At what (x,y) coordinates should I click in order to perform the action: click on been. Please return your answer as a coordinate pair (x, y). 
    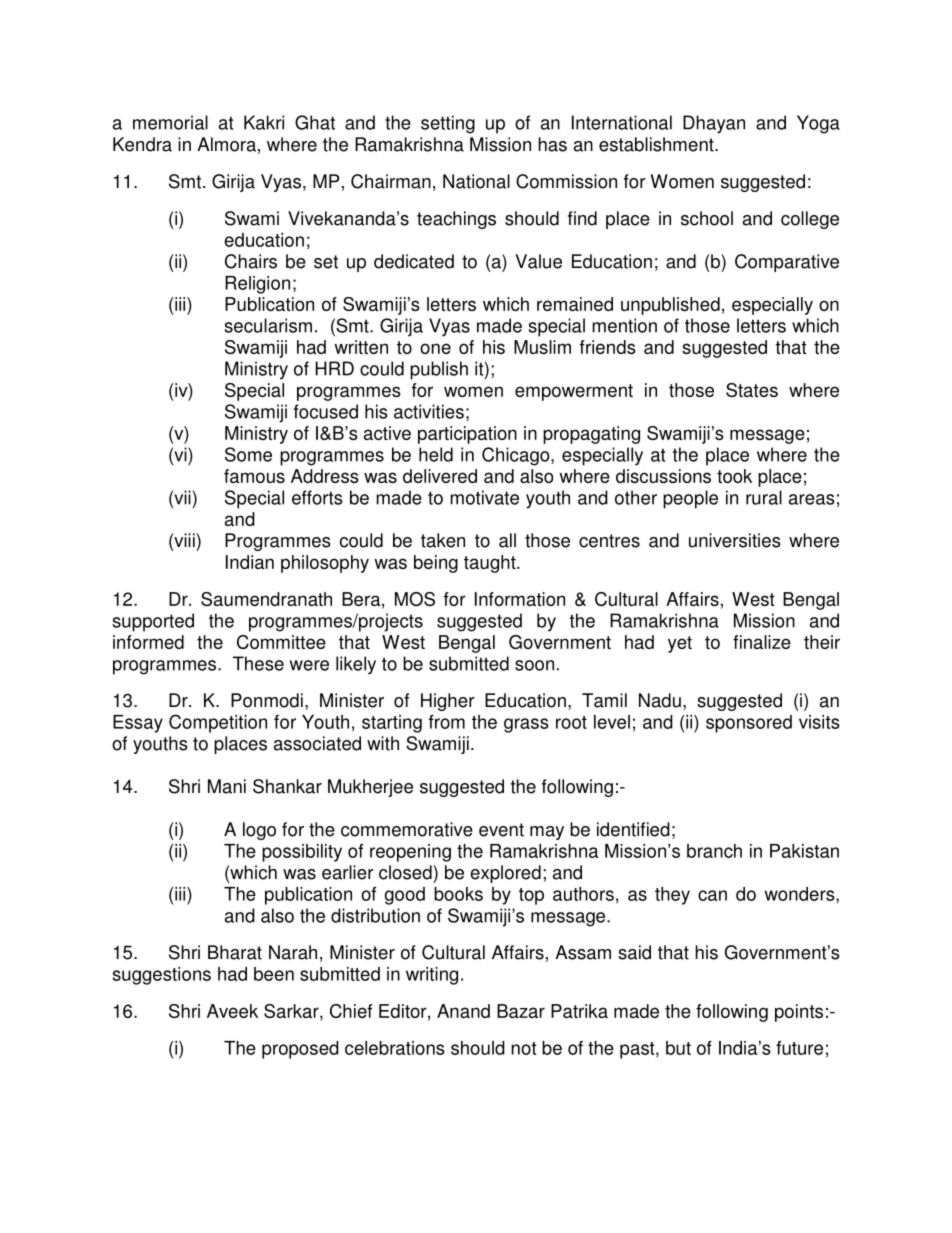
    Looking at the image, I should click on (274, 974).
